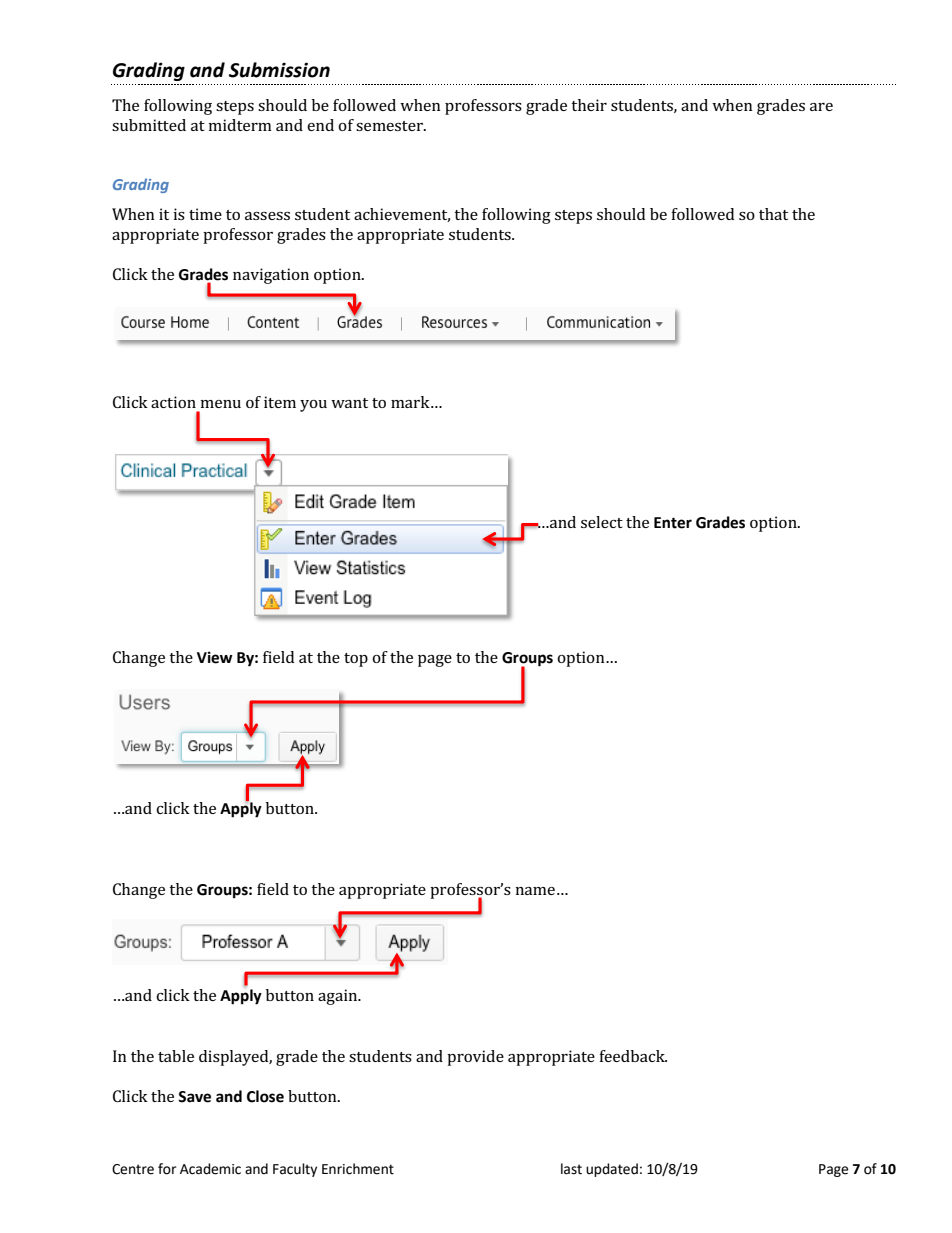 The height and width of the image is (1233, 952). I want to click on midterm, so click(240, 125).
